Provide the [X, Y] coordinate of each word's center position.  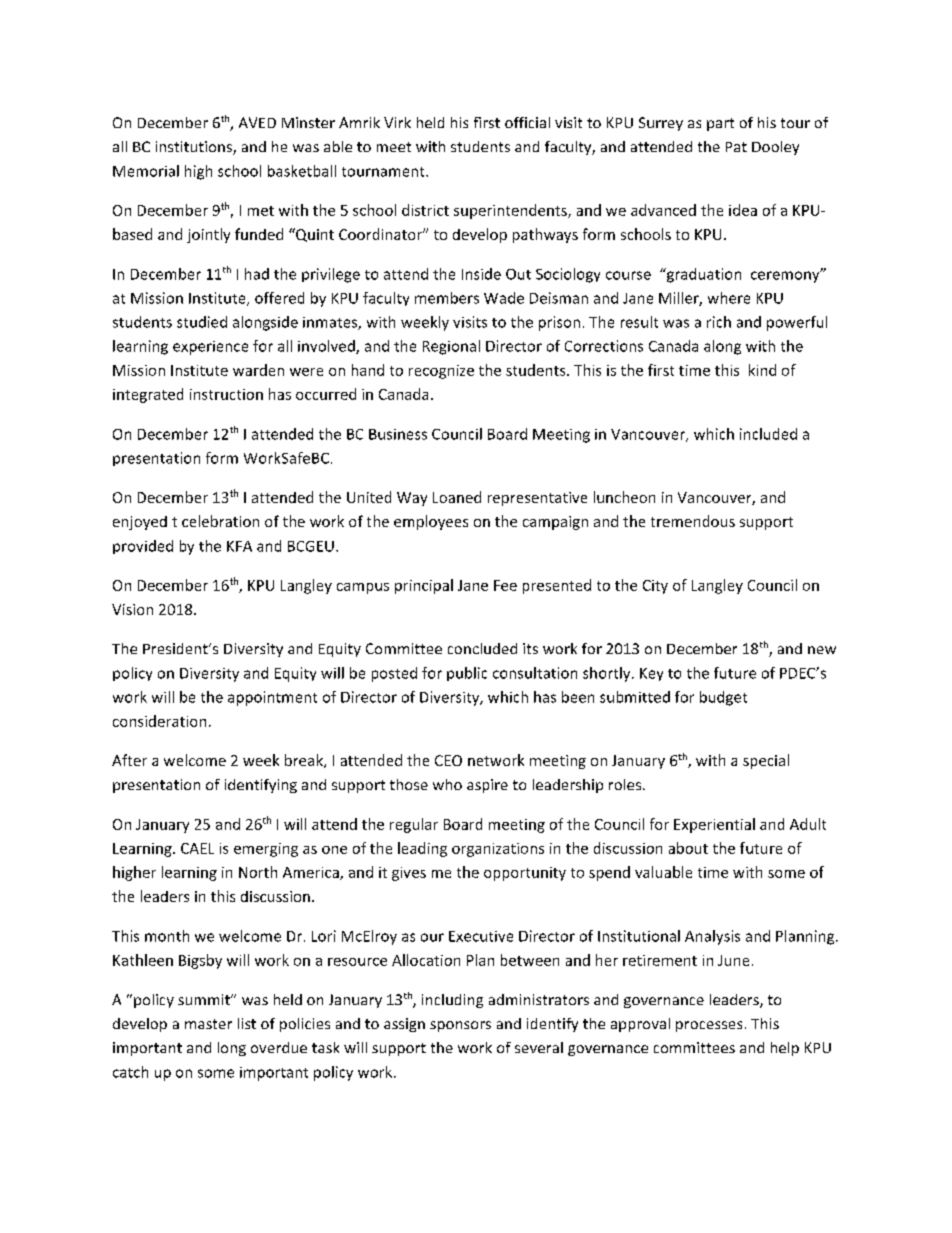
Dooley [775, 148]
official [527, 122]
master [208, 1024]
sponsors [460, 1026]
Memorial [146, 171]
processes [709, 1026]
